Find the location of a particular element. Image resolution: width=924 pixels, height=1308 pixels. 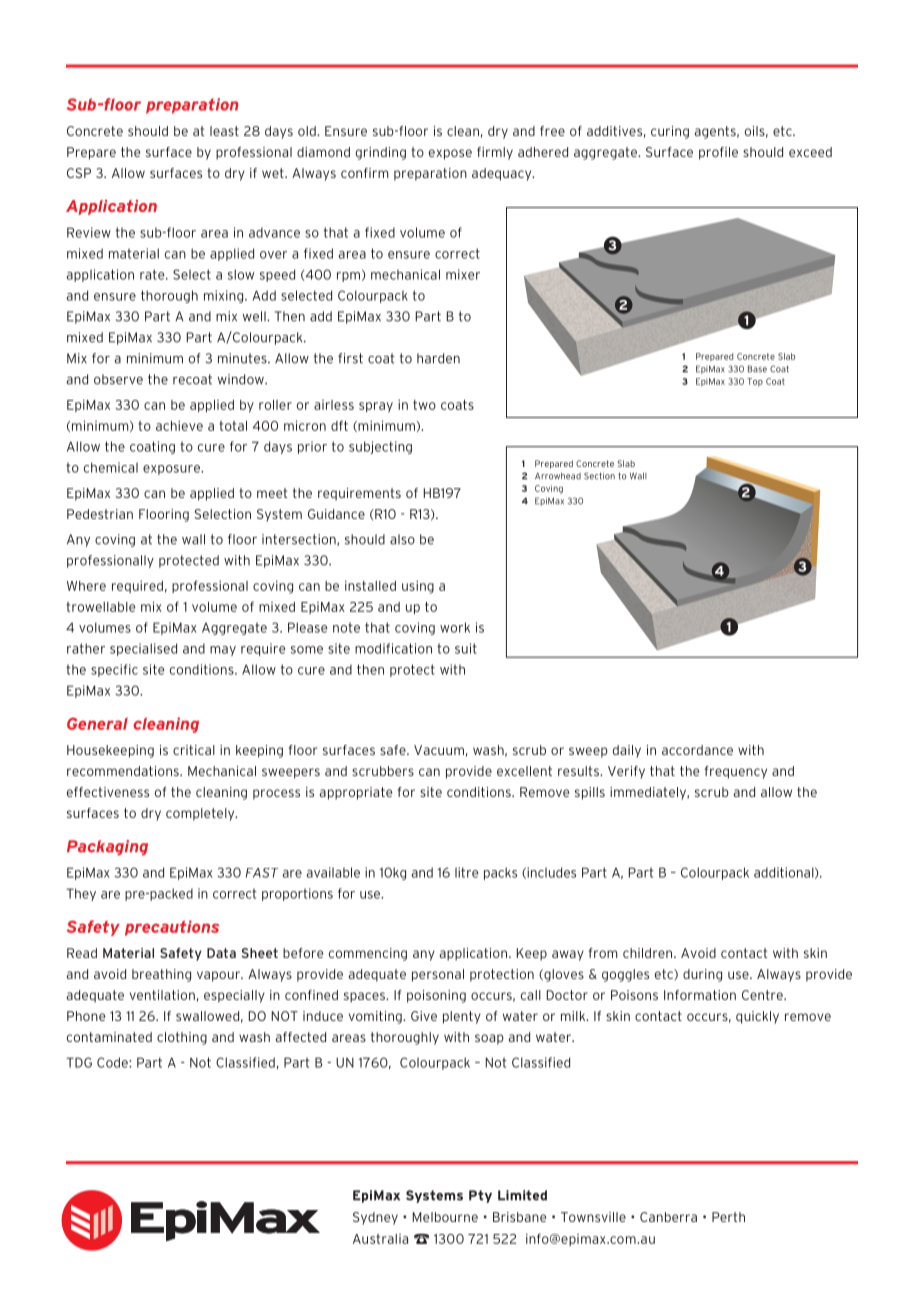

profile is located at coordinates (718, 153).
